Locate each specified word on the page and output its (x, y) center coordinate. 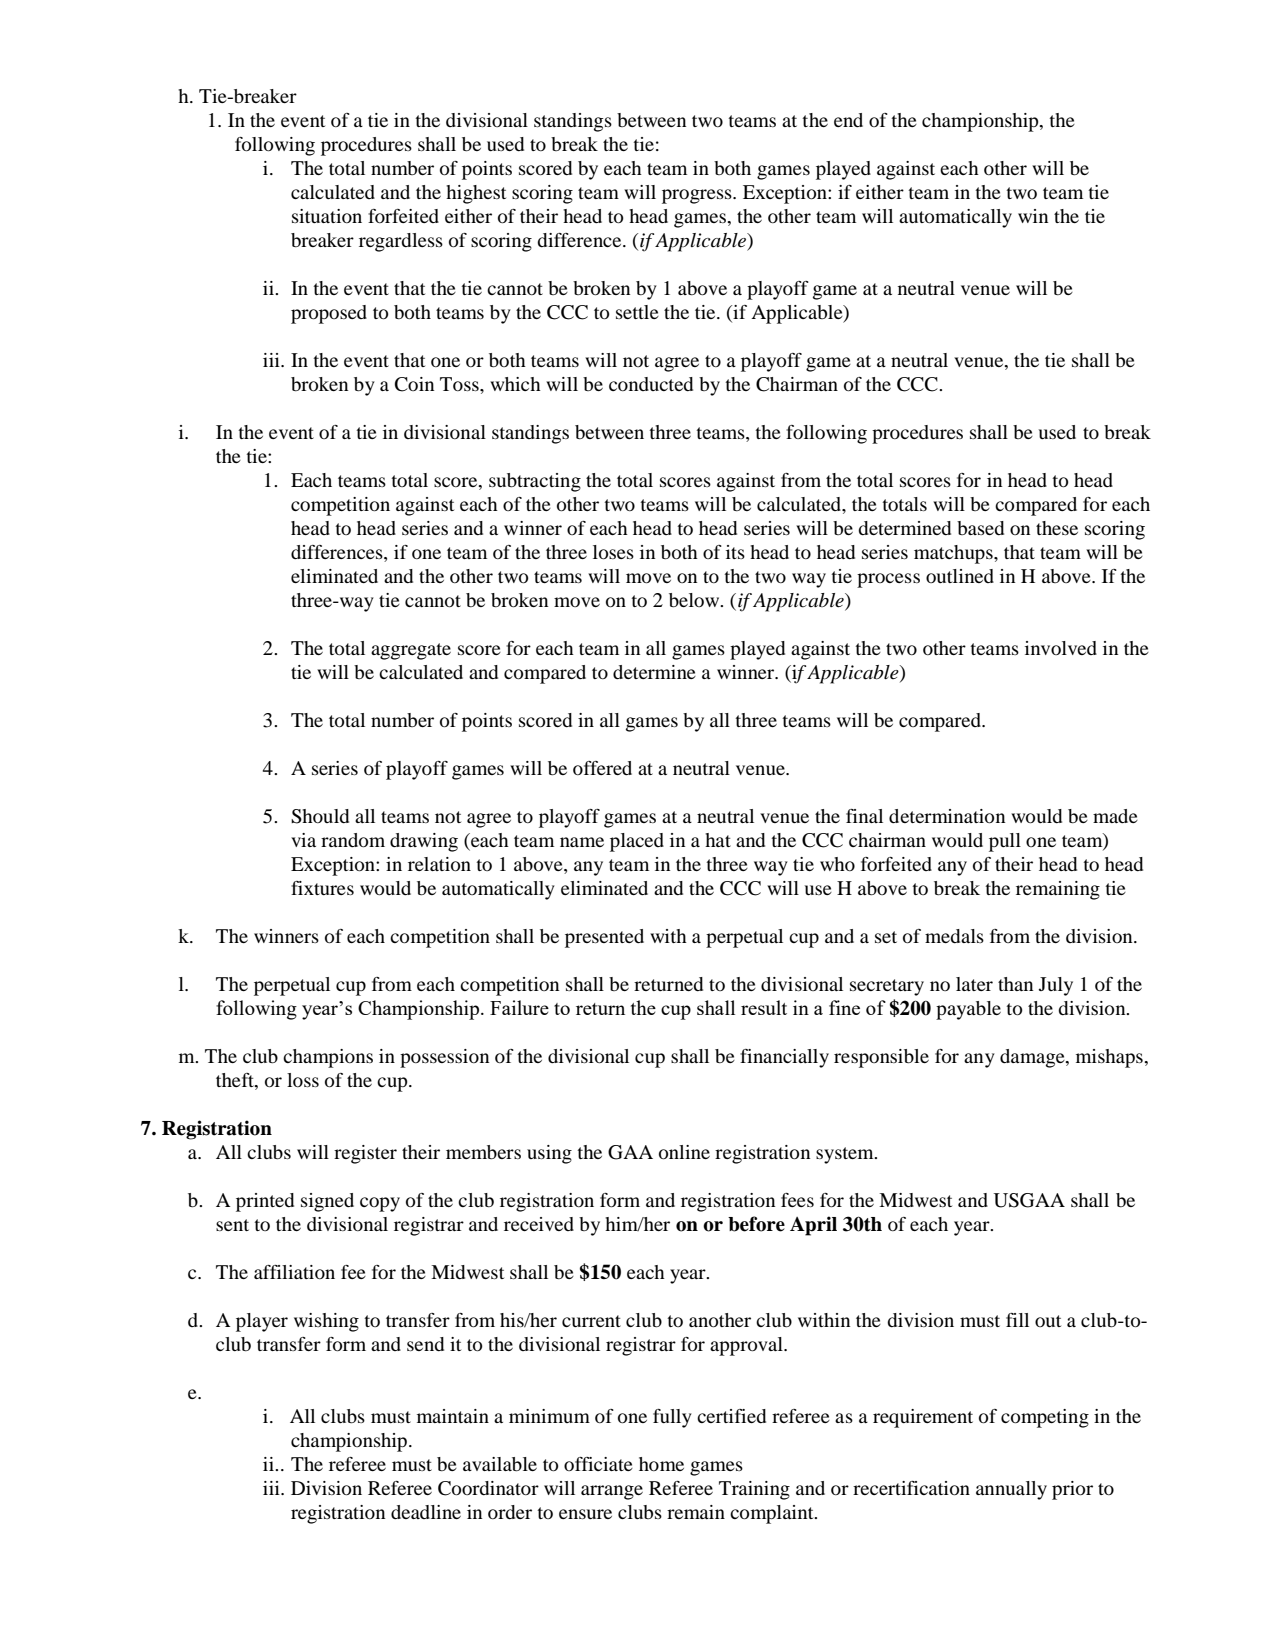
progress (698, 196)
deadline (426, 1512)
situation (327, 216)
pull (1005, 842)
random (353, 840)
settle (637, 312)
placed (637, 842)
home (661, 1464)
